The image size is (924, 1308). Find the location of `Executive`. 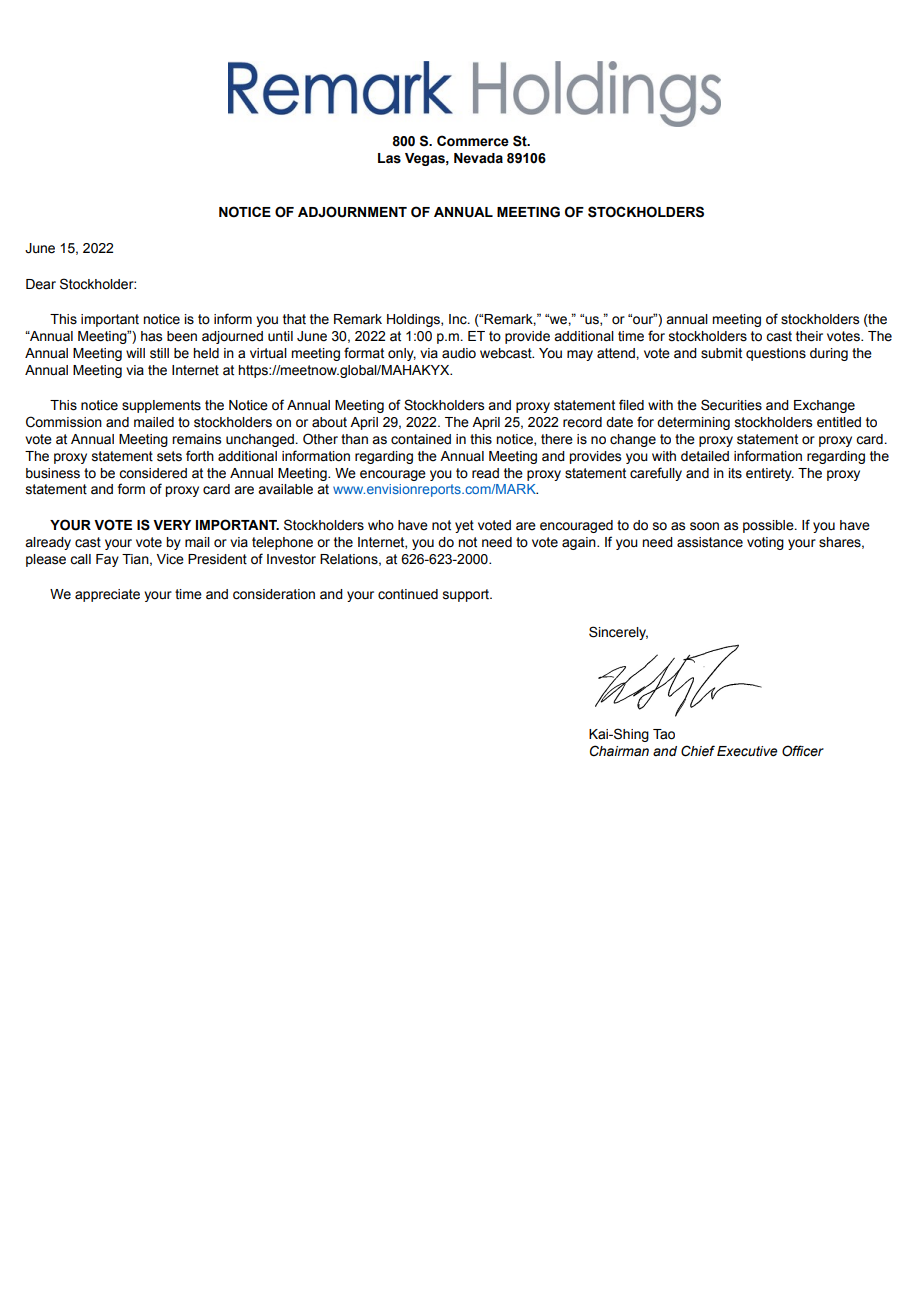

Executive is located at coordinates (747, 751).
